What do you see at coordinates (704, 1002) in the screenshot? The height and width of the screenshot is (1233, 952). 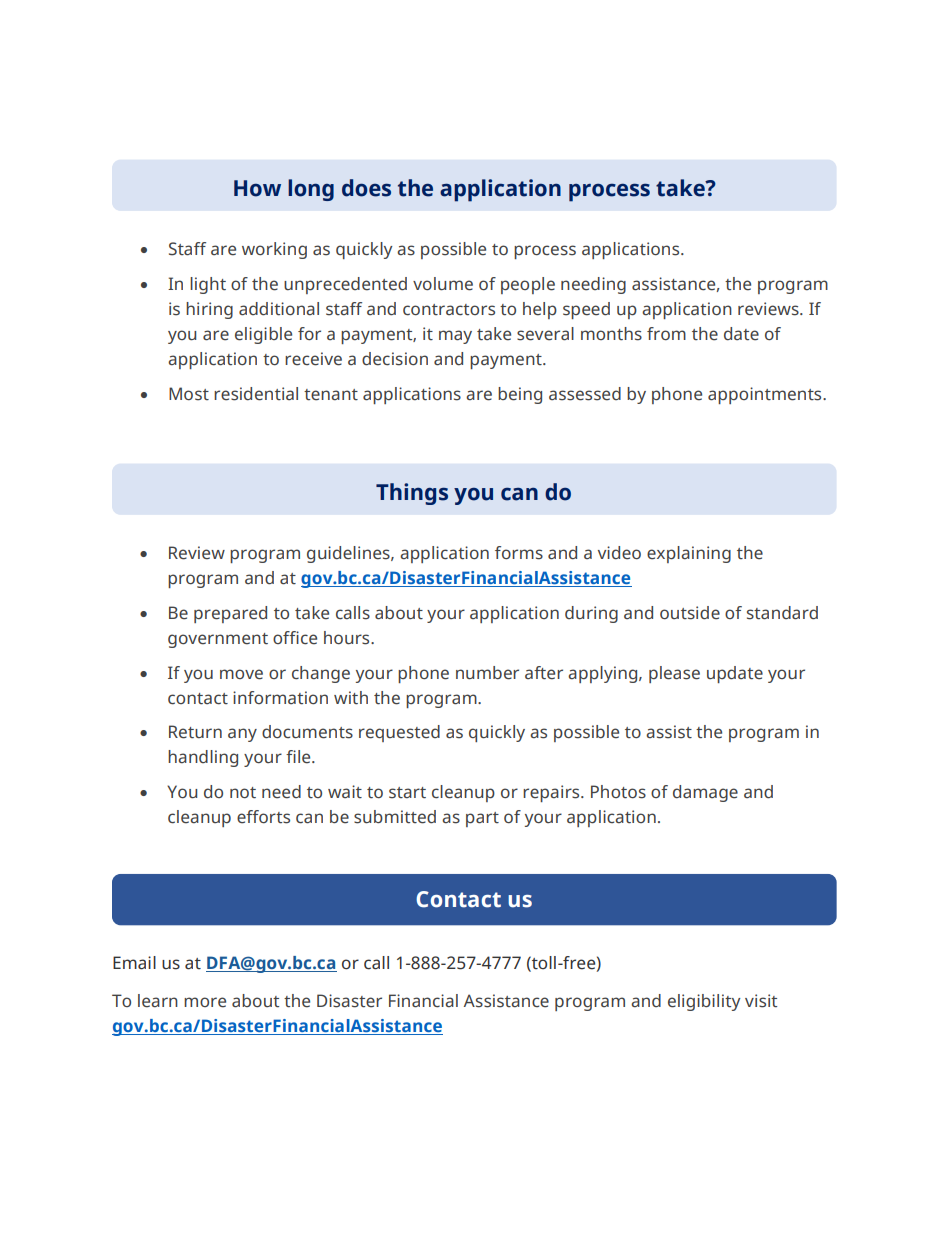 I see `eligibility` at bounding box center [704, 1002].
